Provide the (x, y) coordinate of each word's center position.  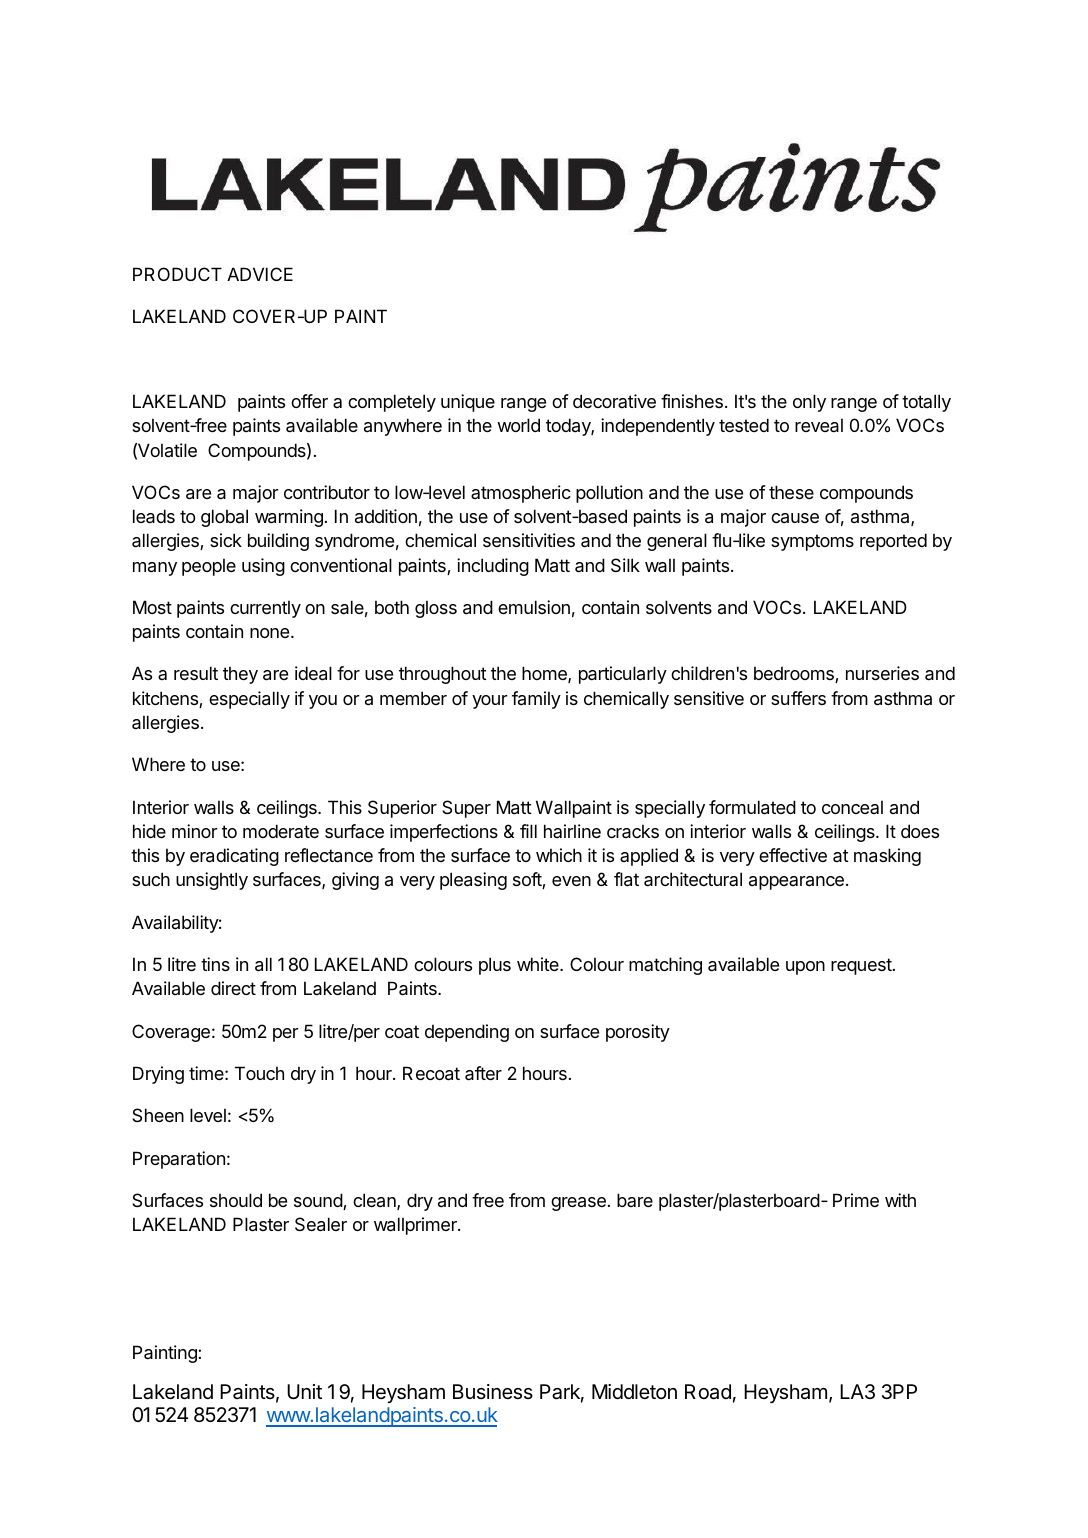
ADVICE (260, 274)
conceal (852, 807)
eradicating (234, 857)
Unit (304, 1392)
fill (528, 831)
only (809, 403)
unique (468, 403)
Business (493, 1392)
